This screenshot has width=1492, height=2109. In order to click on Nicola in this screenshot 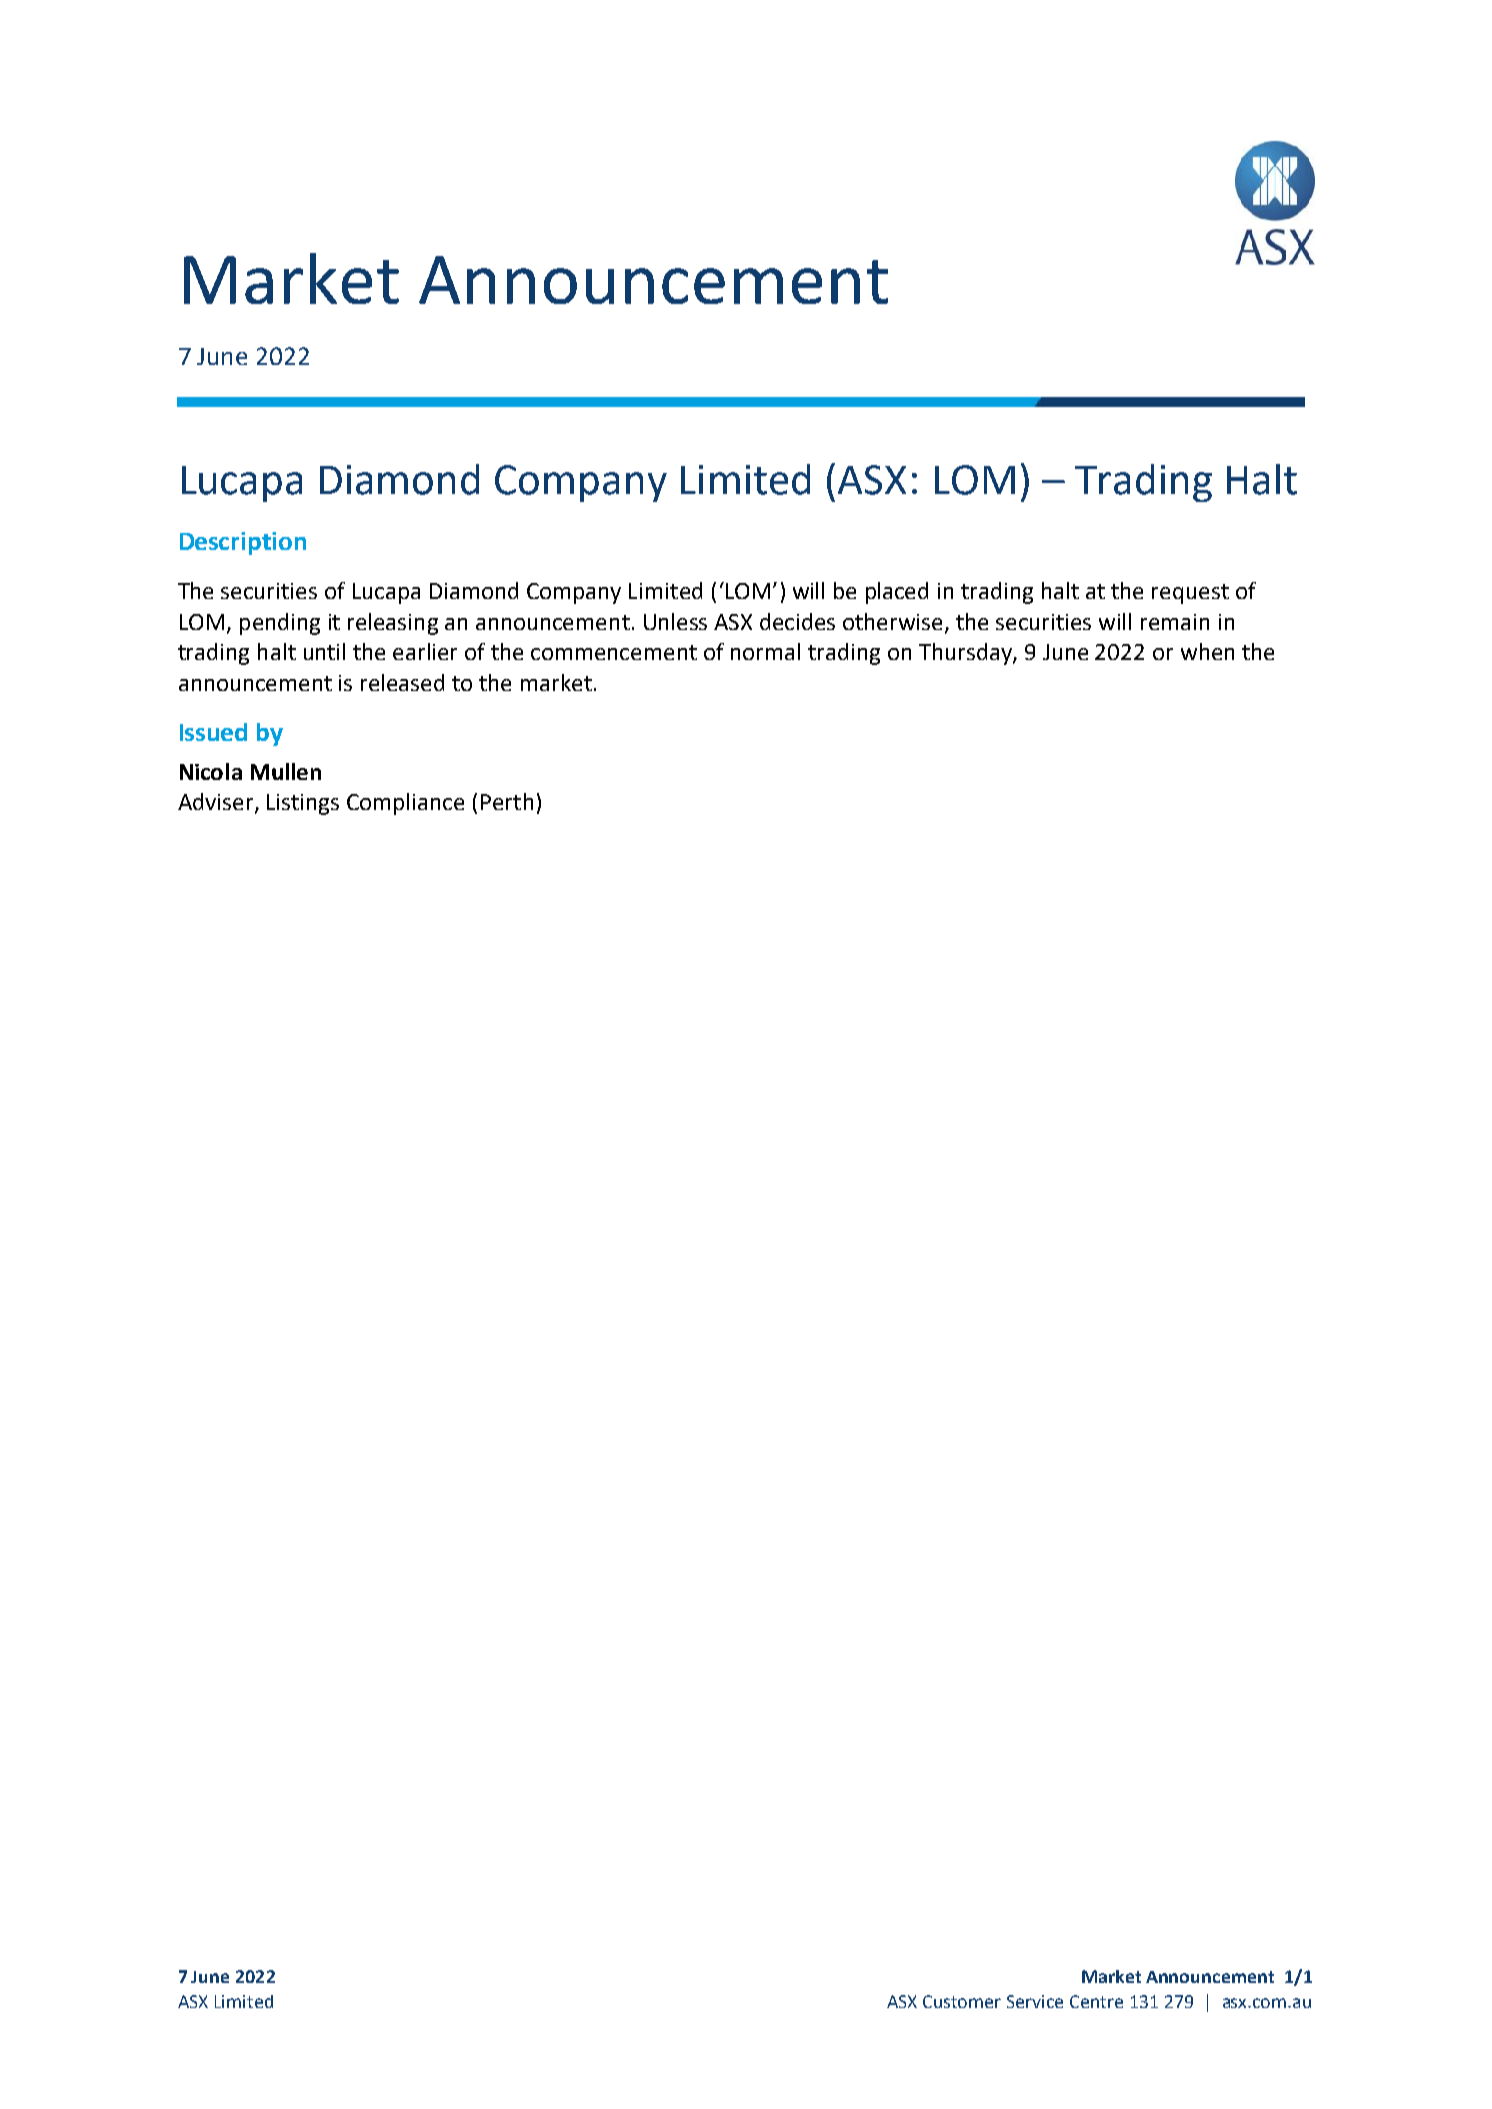, I will do `click(211, 771)`.
